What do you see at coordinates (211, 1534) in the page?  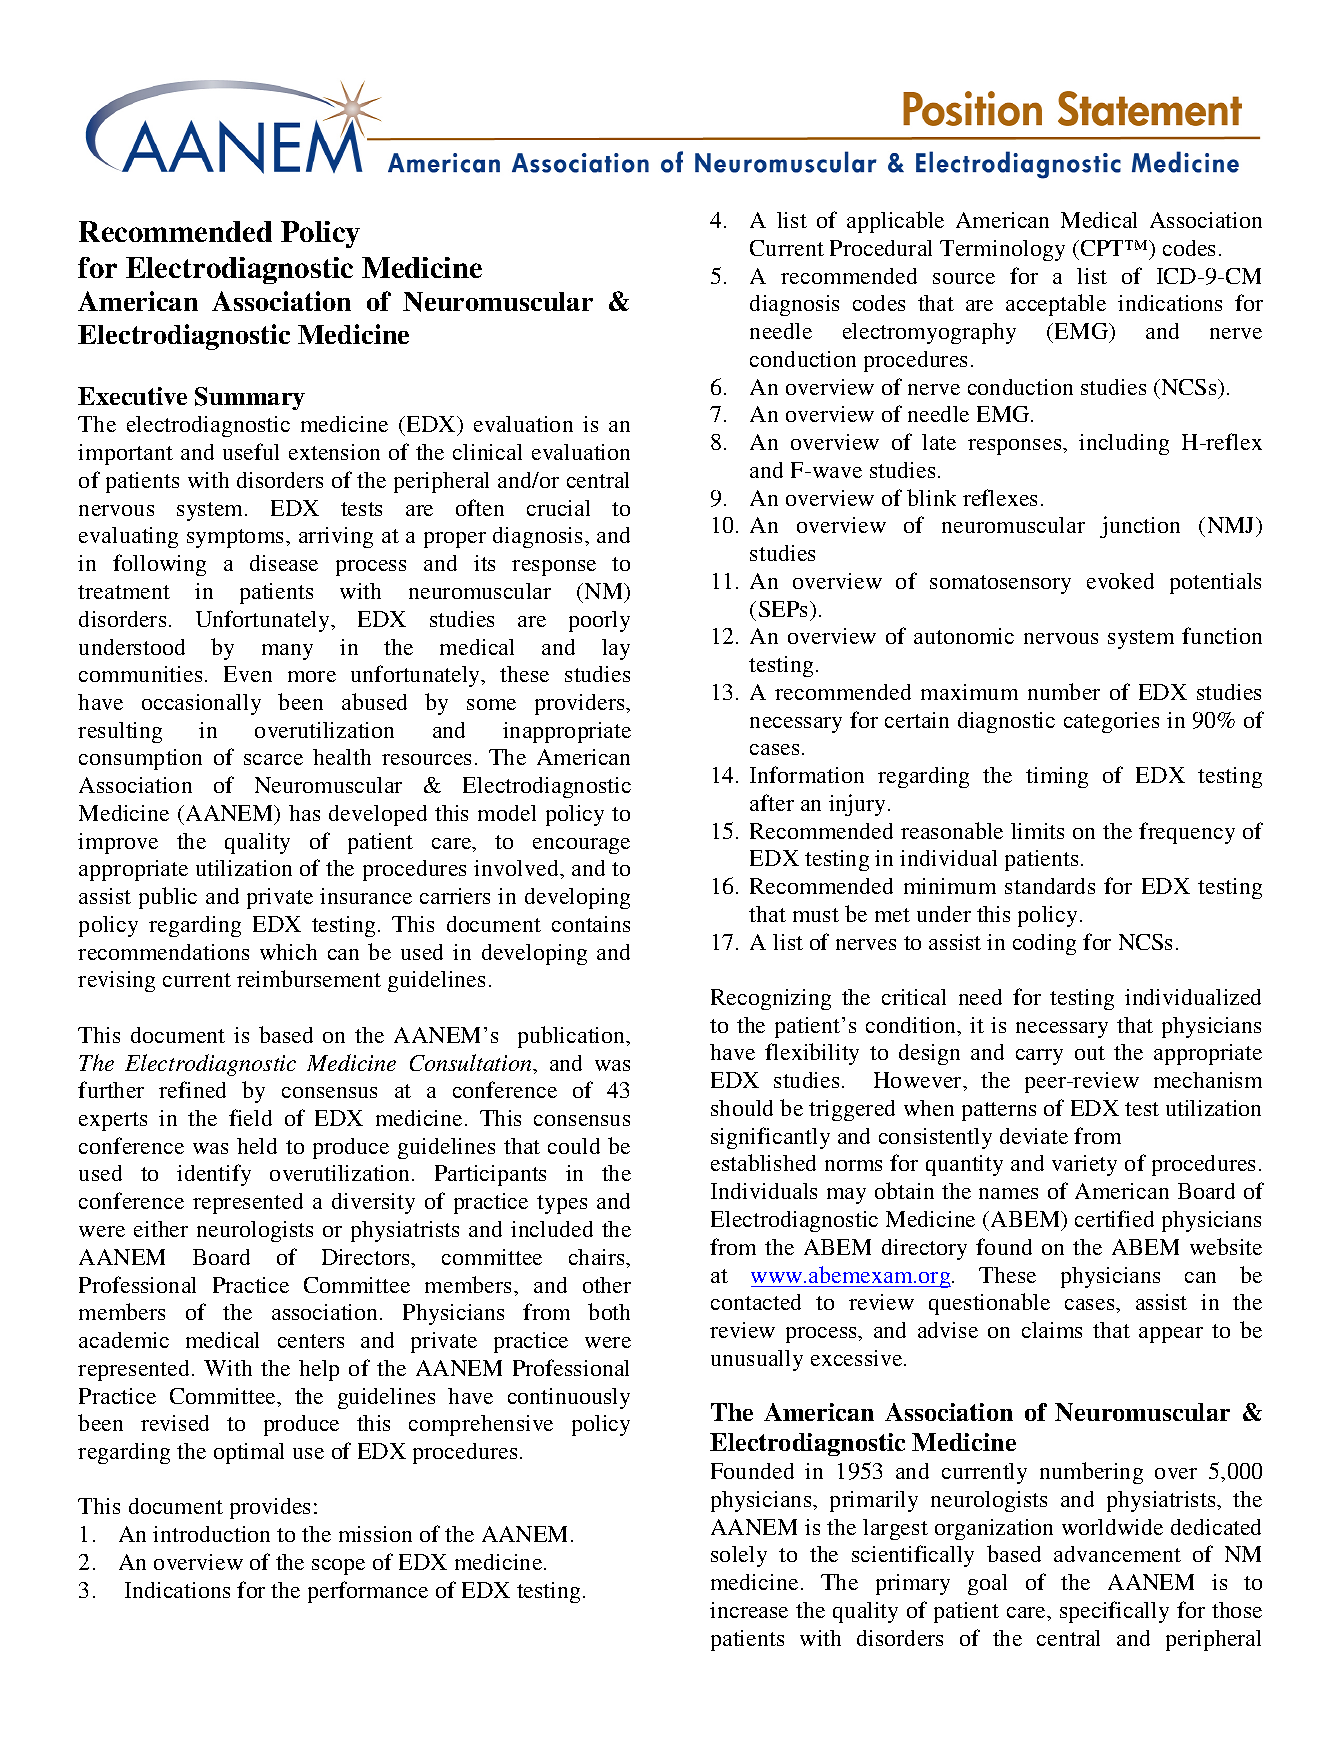 I see `introduction` at bounding box center [211, 1534].
